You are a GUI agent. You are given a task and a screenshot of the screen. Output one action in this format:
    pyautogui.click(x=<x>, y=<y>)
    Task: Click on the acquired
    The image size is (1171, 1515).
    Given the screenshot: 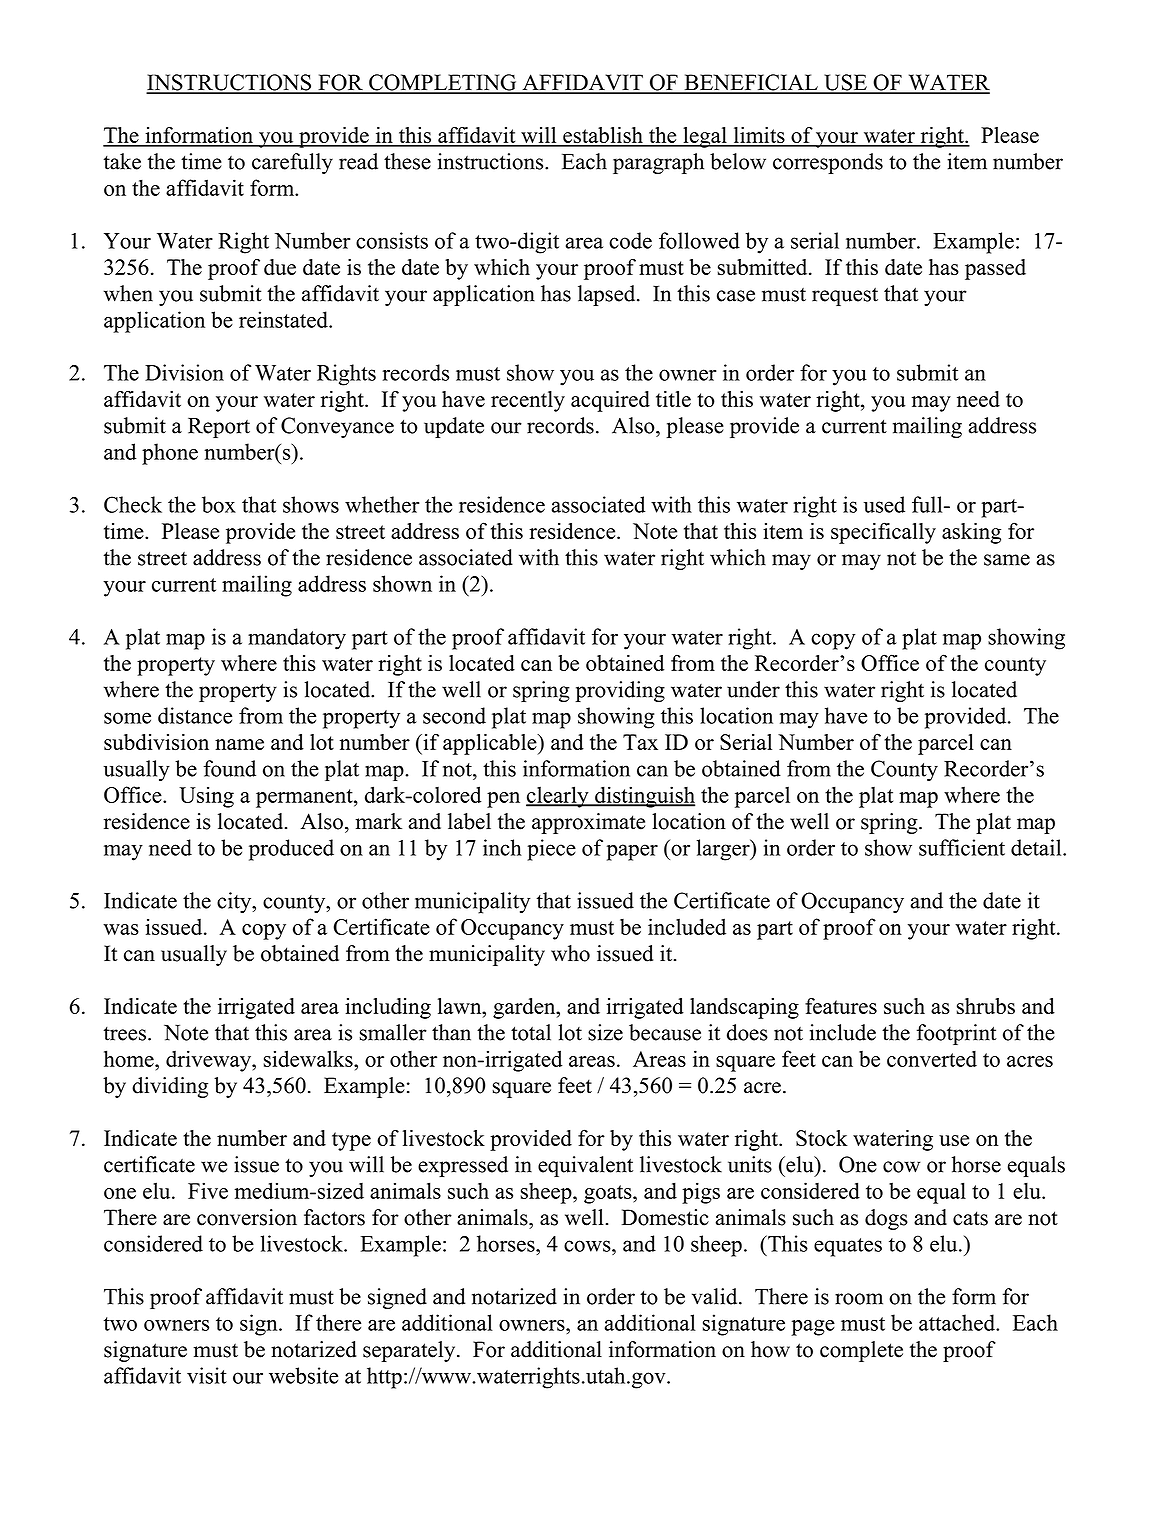 What is the action you would take?
    pyautogui.click(x=610, y=401)
